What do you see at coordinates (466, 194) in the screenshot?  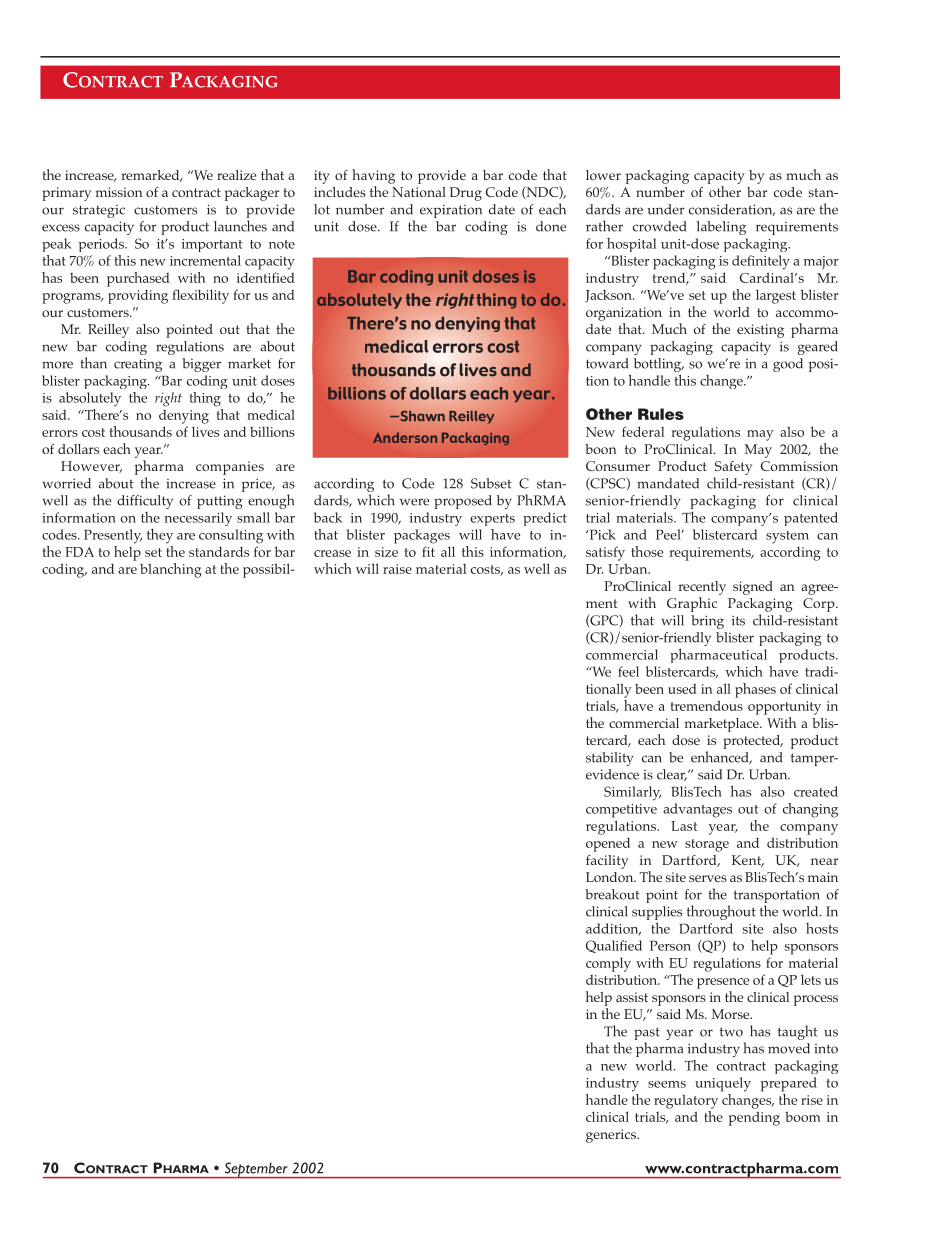 I see `Drug` at bounding box center [466, 194].
